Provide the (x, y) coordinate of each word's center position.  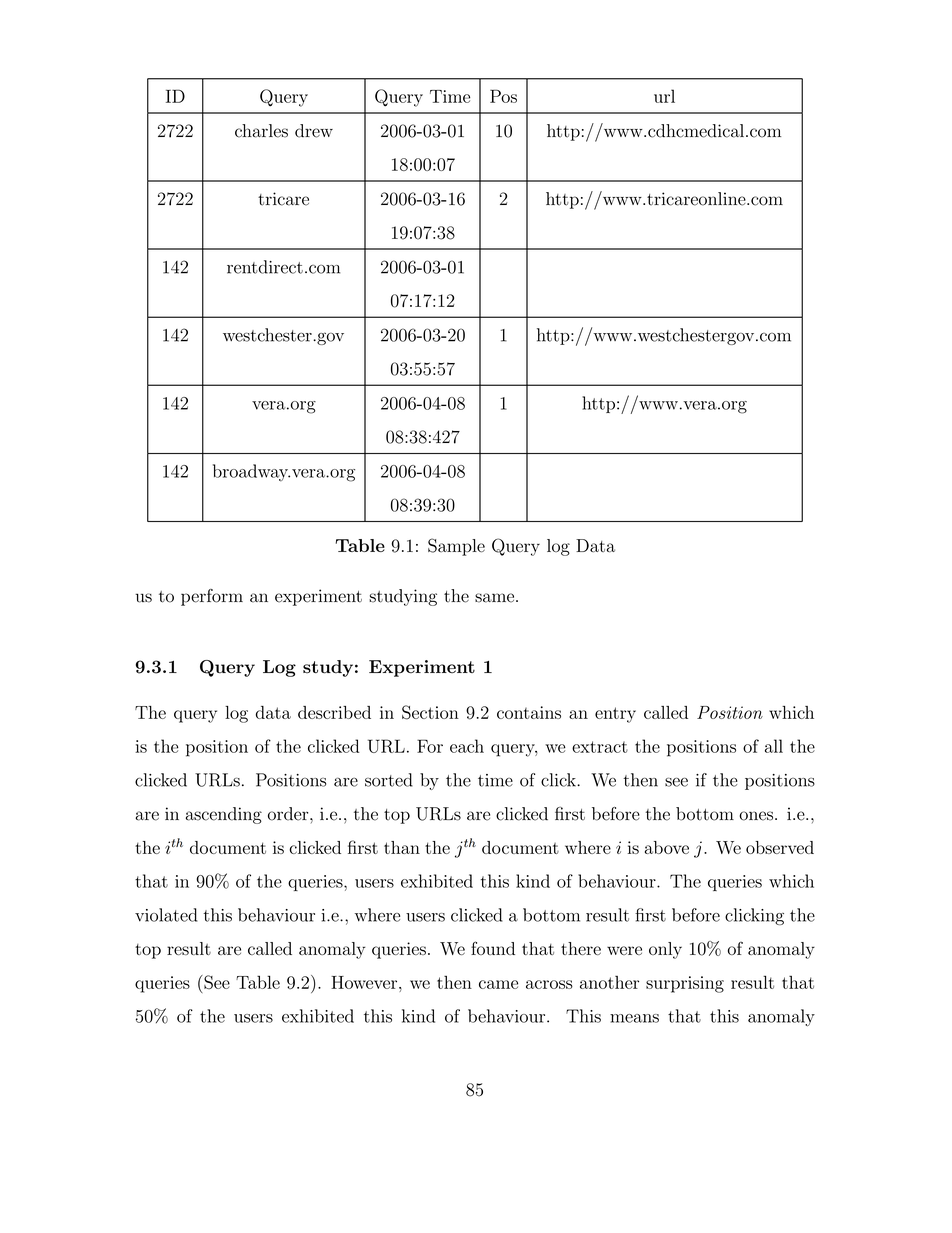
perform (212, 597)
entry (615, 715)
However (365, 982)
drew (314, 131)
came (498, 984)
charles (261, 131)
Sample (456, 547)
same (496, 598)
